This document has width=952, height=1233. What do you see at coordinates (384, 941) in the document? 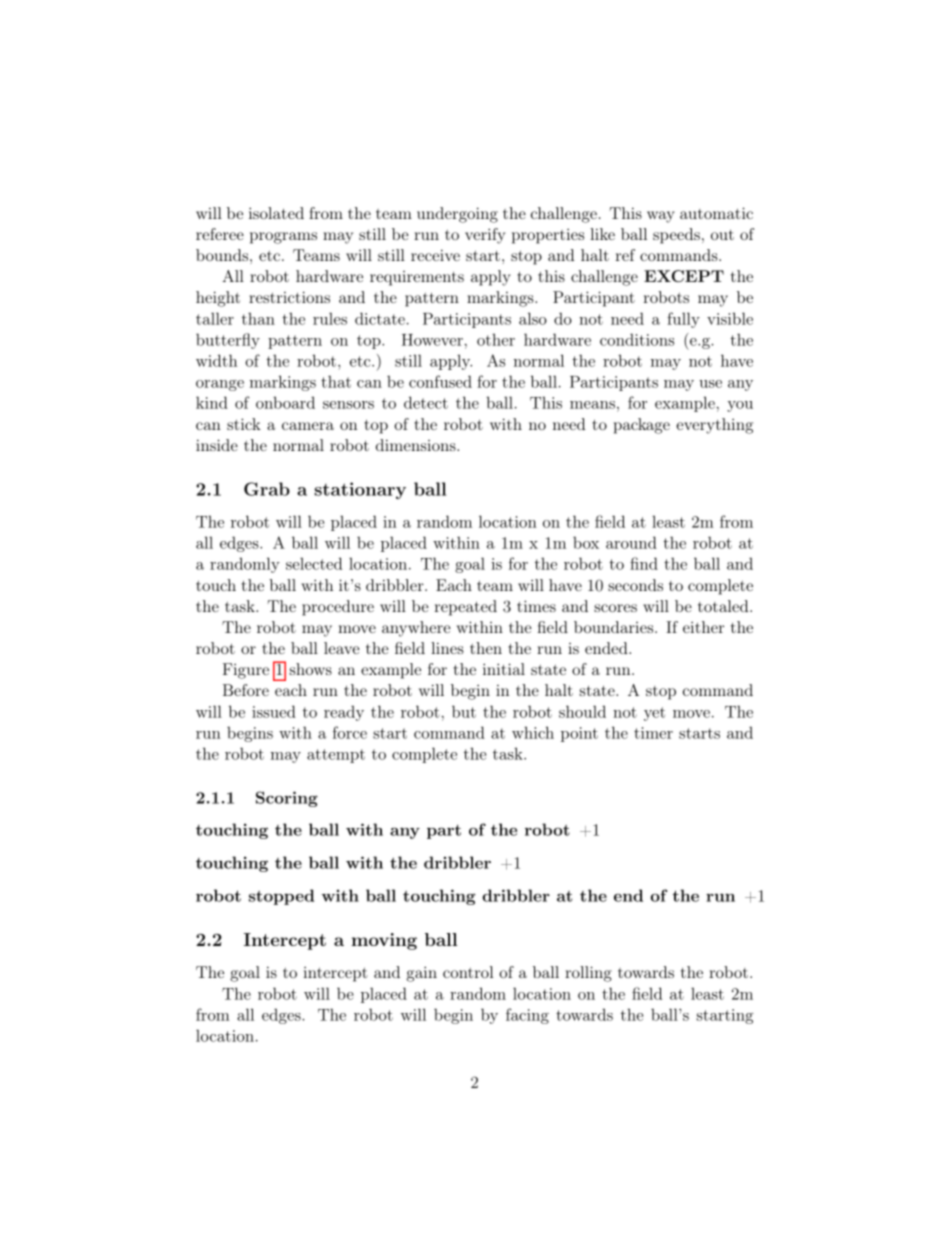
I see `moving` at bounding box center [384, 941].
